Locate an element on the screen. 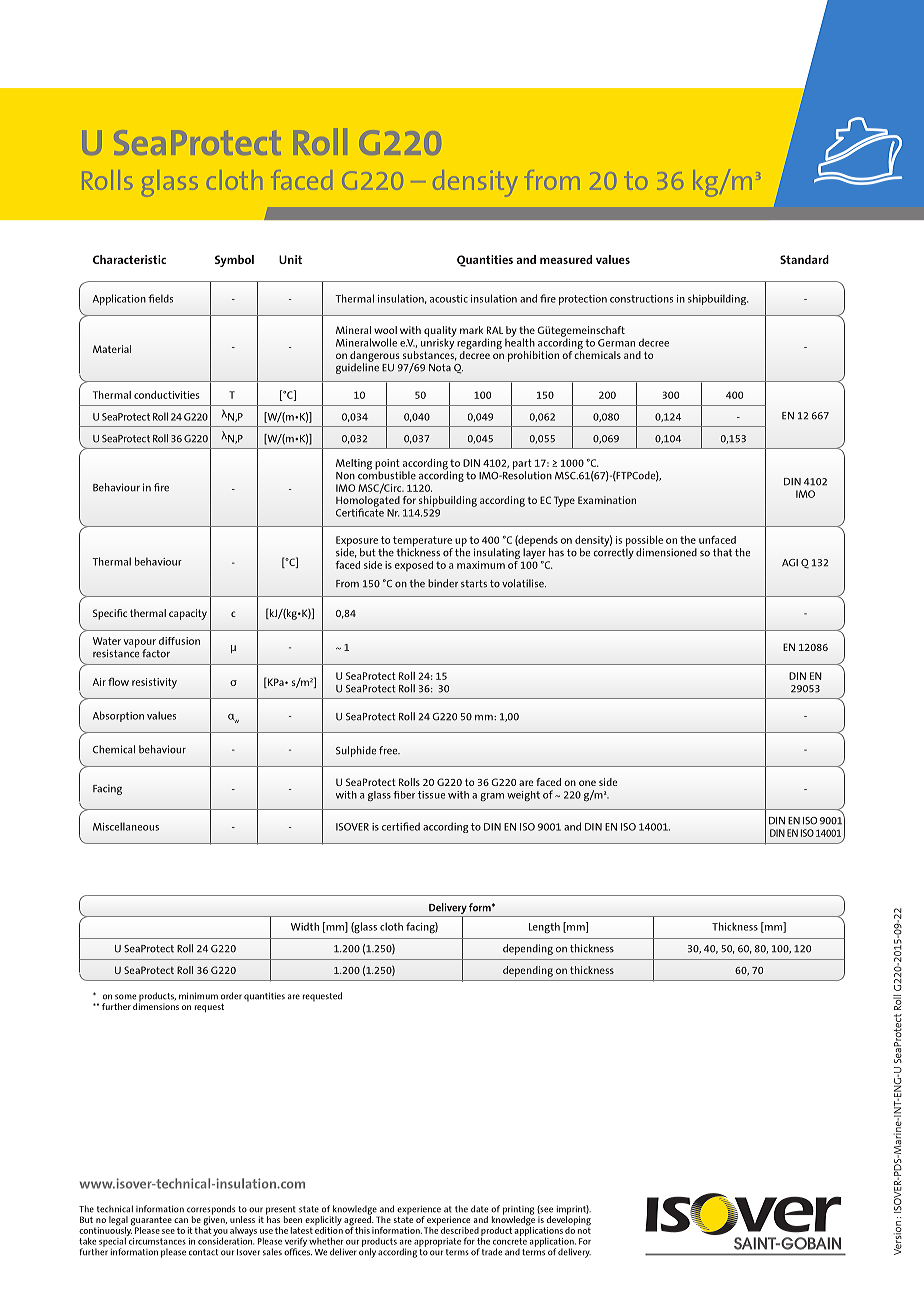 Image resolution: width=924 pixels, height=1308 pixels. can is located at coordinates (181, 1220).
